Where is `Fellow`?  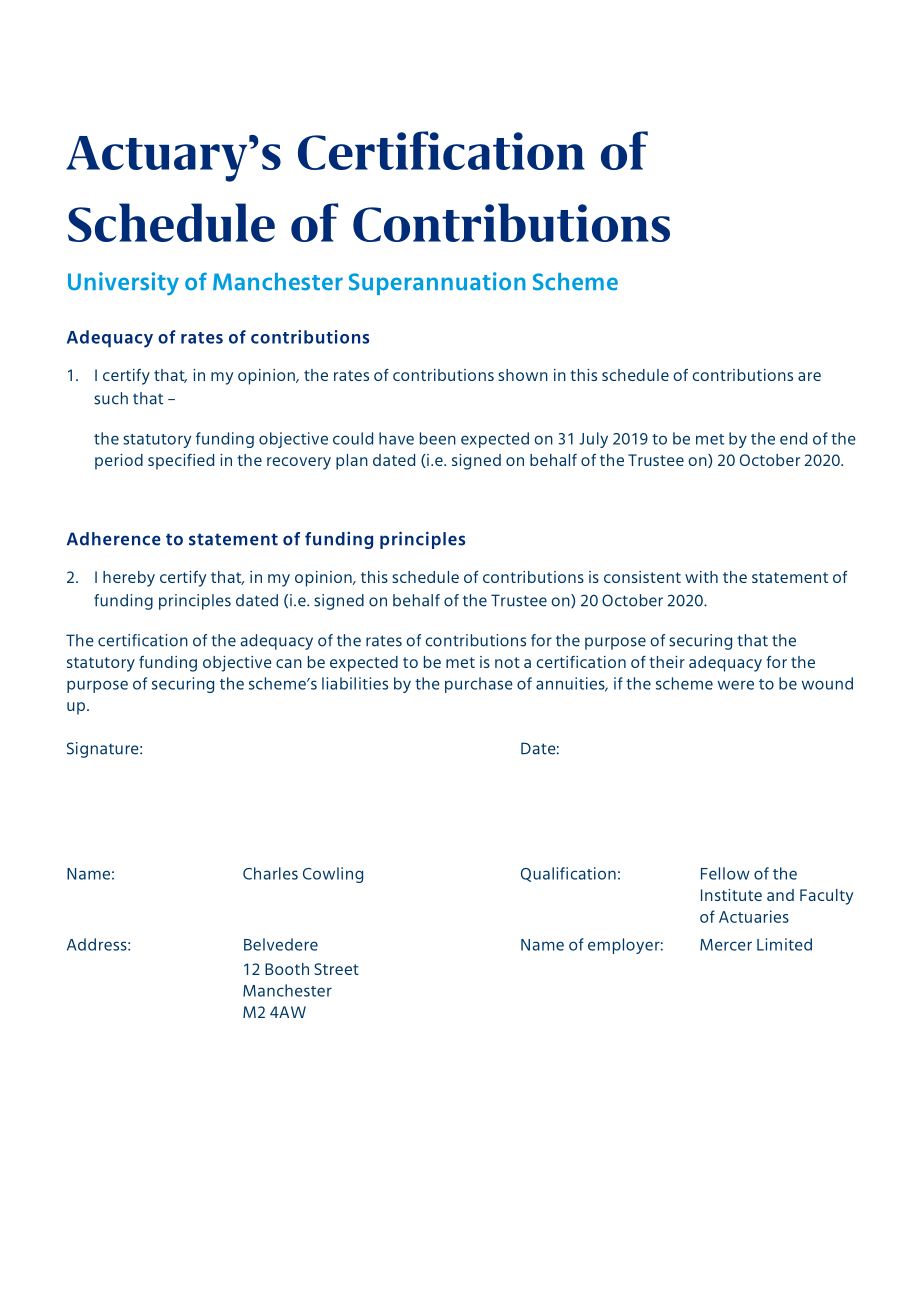
Fellow is located at coordinates (725, 873).
